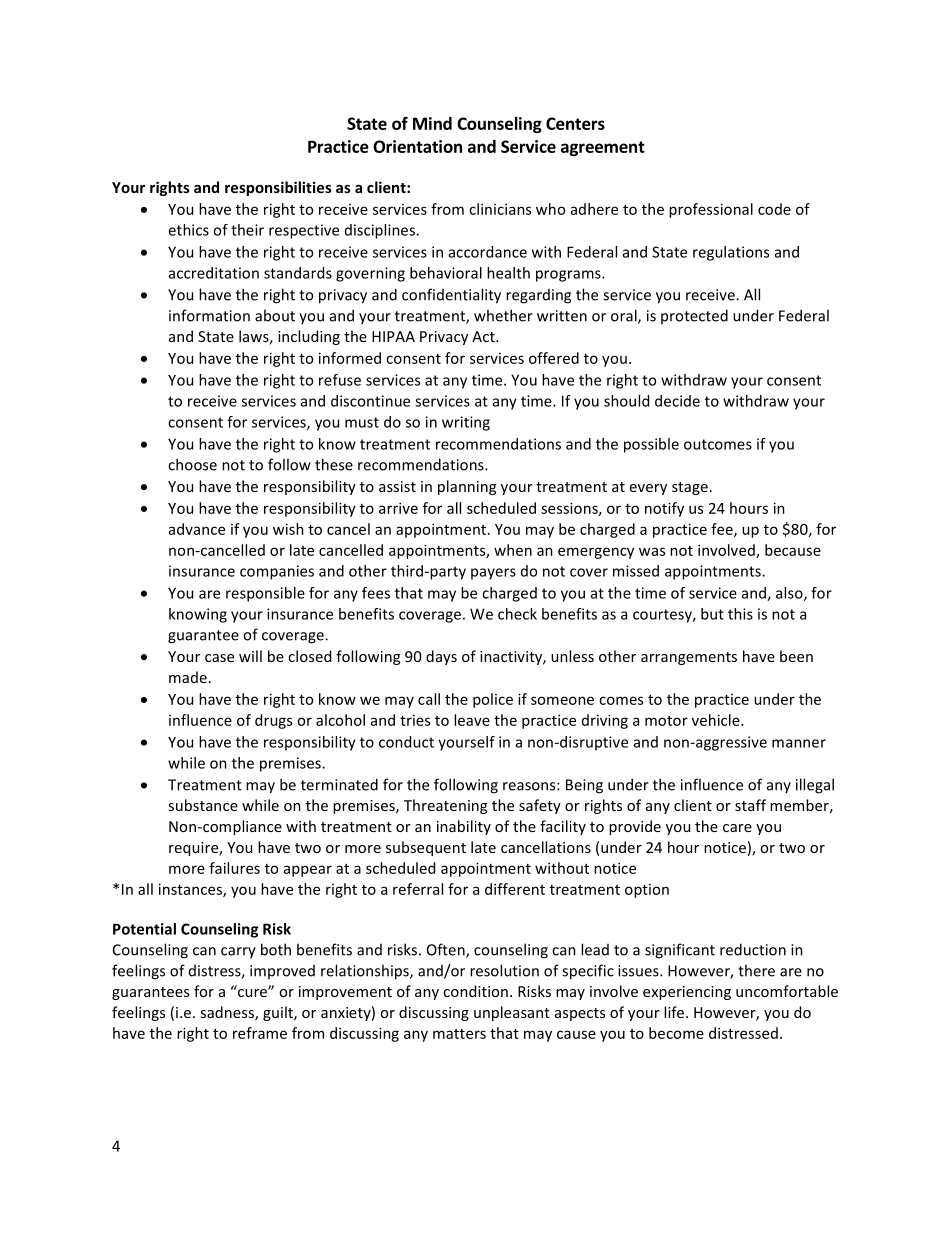  What do you see at coordinates (278, 188) in the screenshot?
I see `responsibilities` at bounding box center [278, 188].
